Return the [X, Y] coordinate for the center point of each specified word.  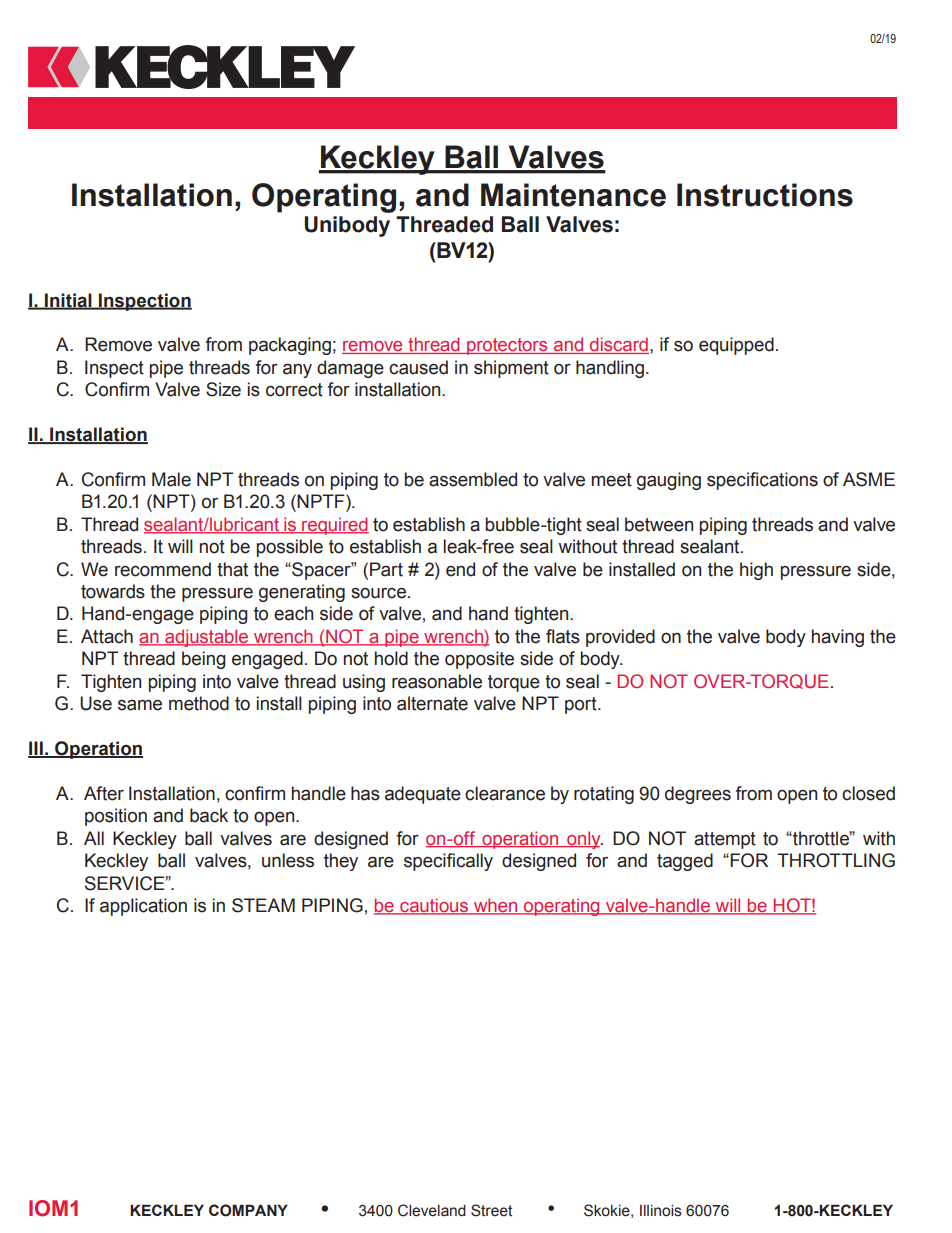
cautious [434, 906]
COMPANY [248, 1210]
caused [418, 367]
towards [113, 591]
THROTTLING [836, 860]
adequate [423, 795]
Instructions [765, 195]
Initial [68, 301]
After [104, 793]
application [143, 907]
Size [223, 389]
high [756, 571]
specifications [762, 481]
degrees [698, 795]
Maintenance [573, 195]
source [380, 593]
